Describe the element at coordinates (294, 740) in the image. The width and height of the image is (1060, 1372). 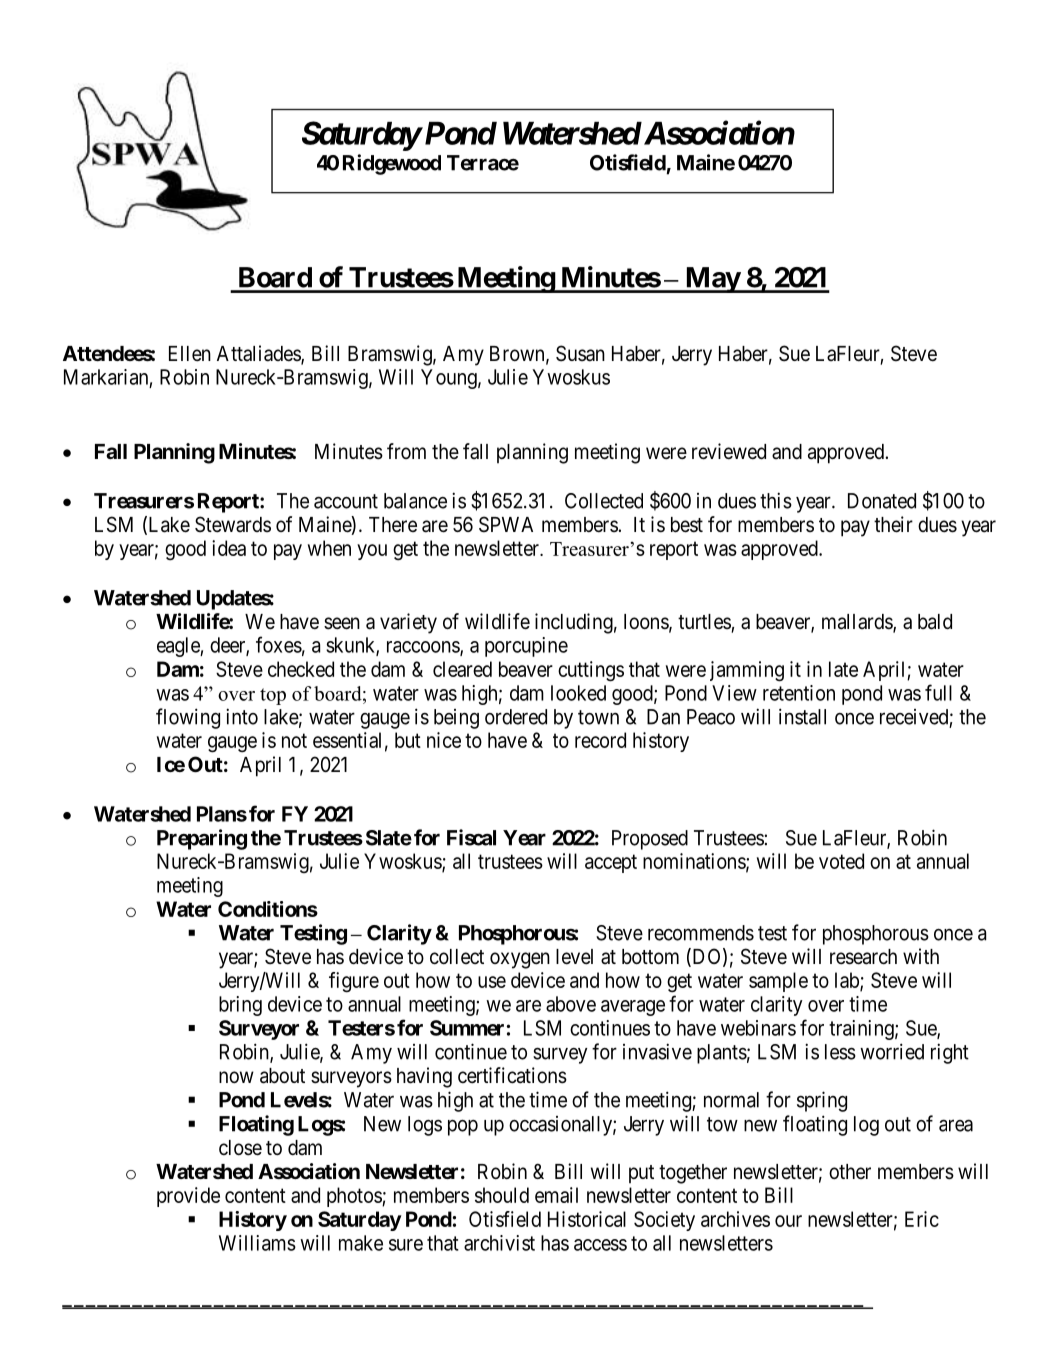
I see `not` at that location.
